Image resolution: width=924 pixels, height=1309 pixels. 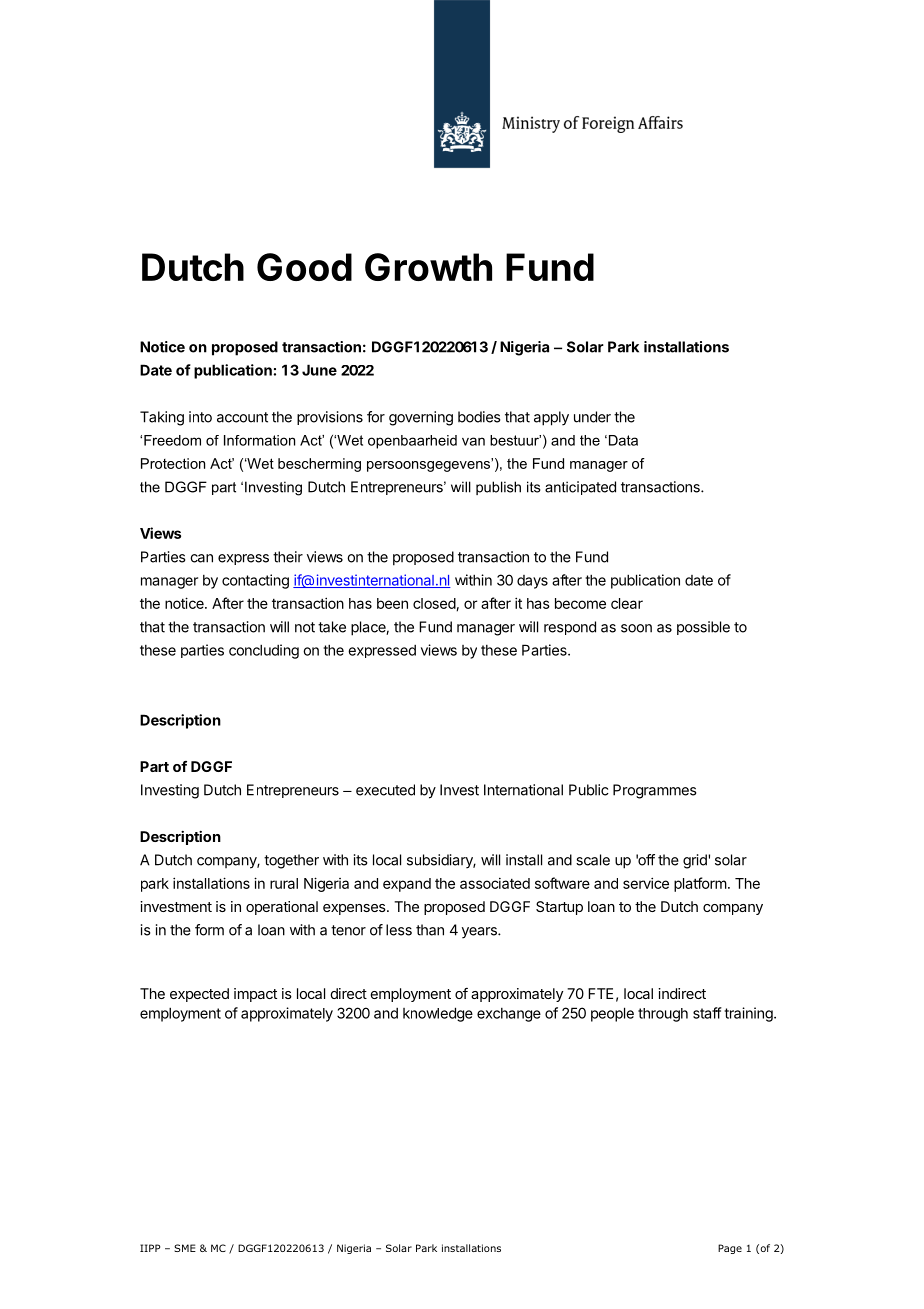 I want to click on possible, so click(x=703, y=628).
